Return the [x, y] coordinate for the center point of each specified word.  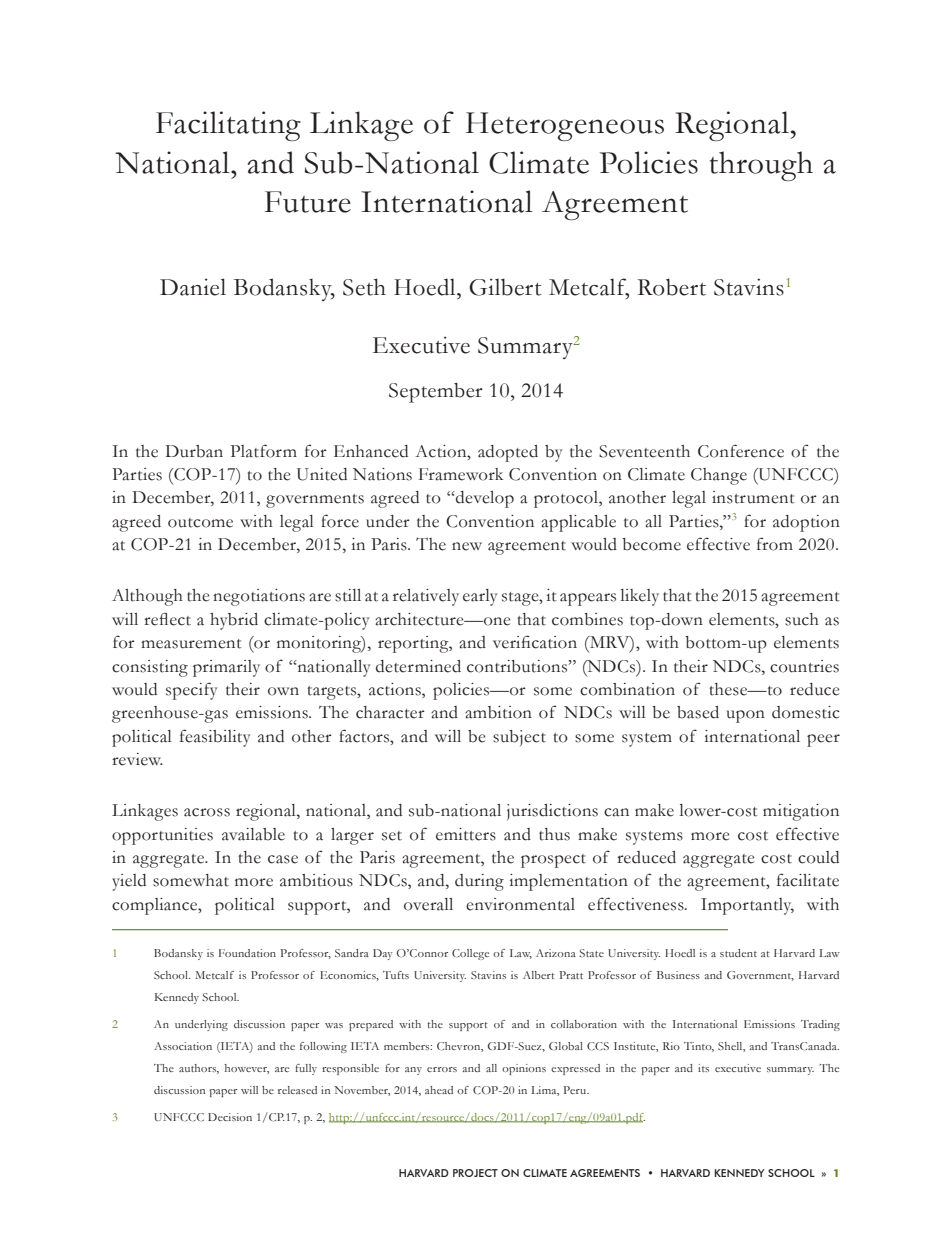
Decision [230, 1117]
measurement [191, 644]
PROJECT [475, 1173]
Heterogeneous [564, 126]
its [703, 1068]
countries [804, 666]
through [761, 166]
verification [535, 642]
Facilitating [228, 126]
